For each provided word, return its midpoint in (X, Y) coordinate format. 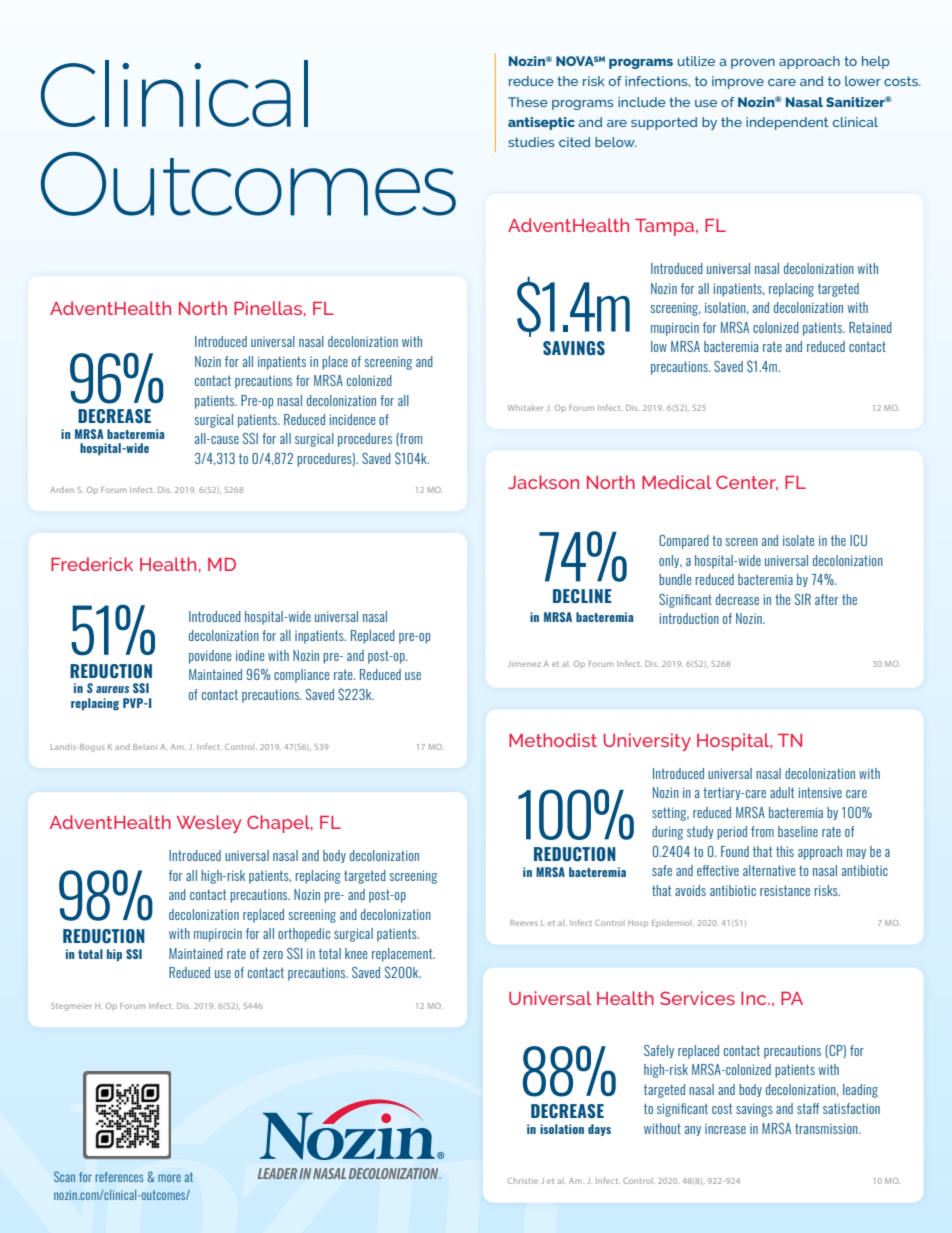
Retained (870, 327)
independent (787, 123)
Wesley (209, 824)
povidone (210, 657)
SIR (803, 599)
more (169, 1178)
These (528, 102)
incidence (352, 419)
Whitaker (525, 408)
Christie (523, 1181)
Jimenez (524, 664)
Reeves (524, 923)
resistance (785, 890)
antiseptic (541, 123)
